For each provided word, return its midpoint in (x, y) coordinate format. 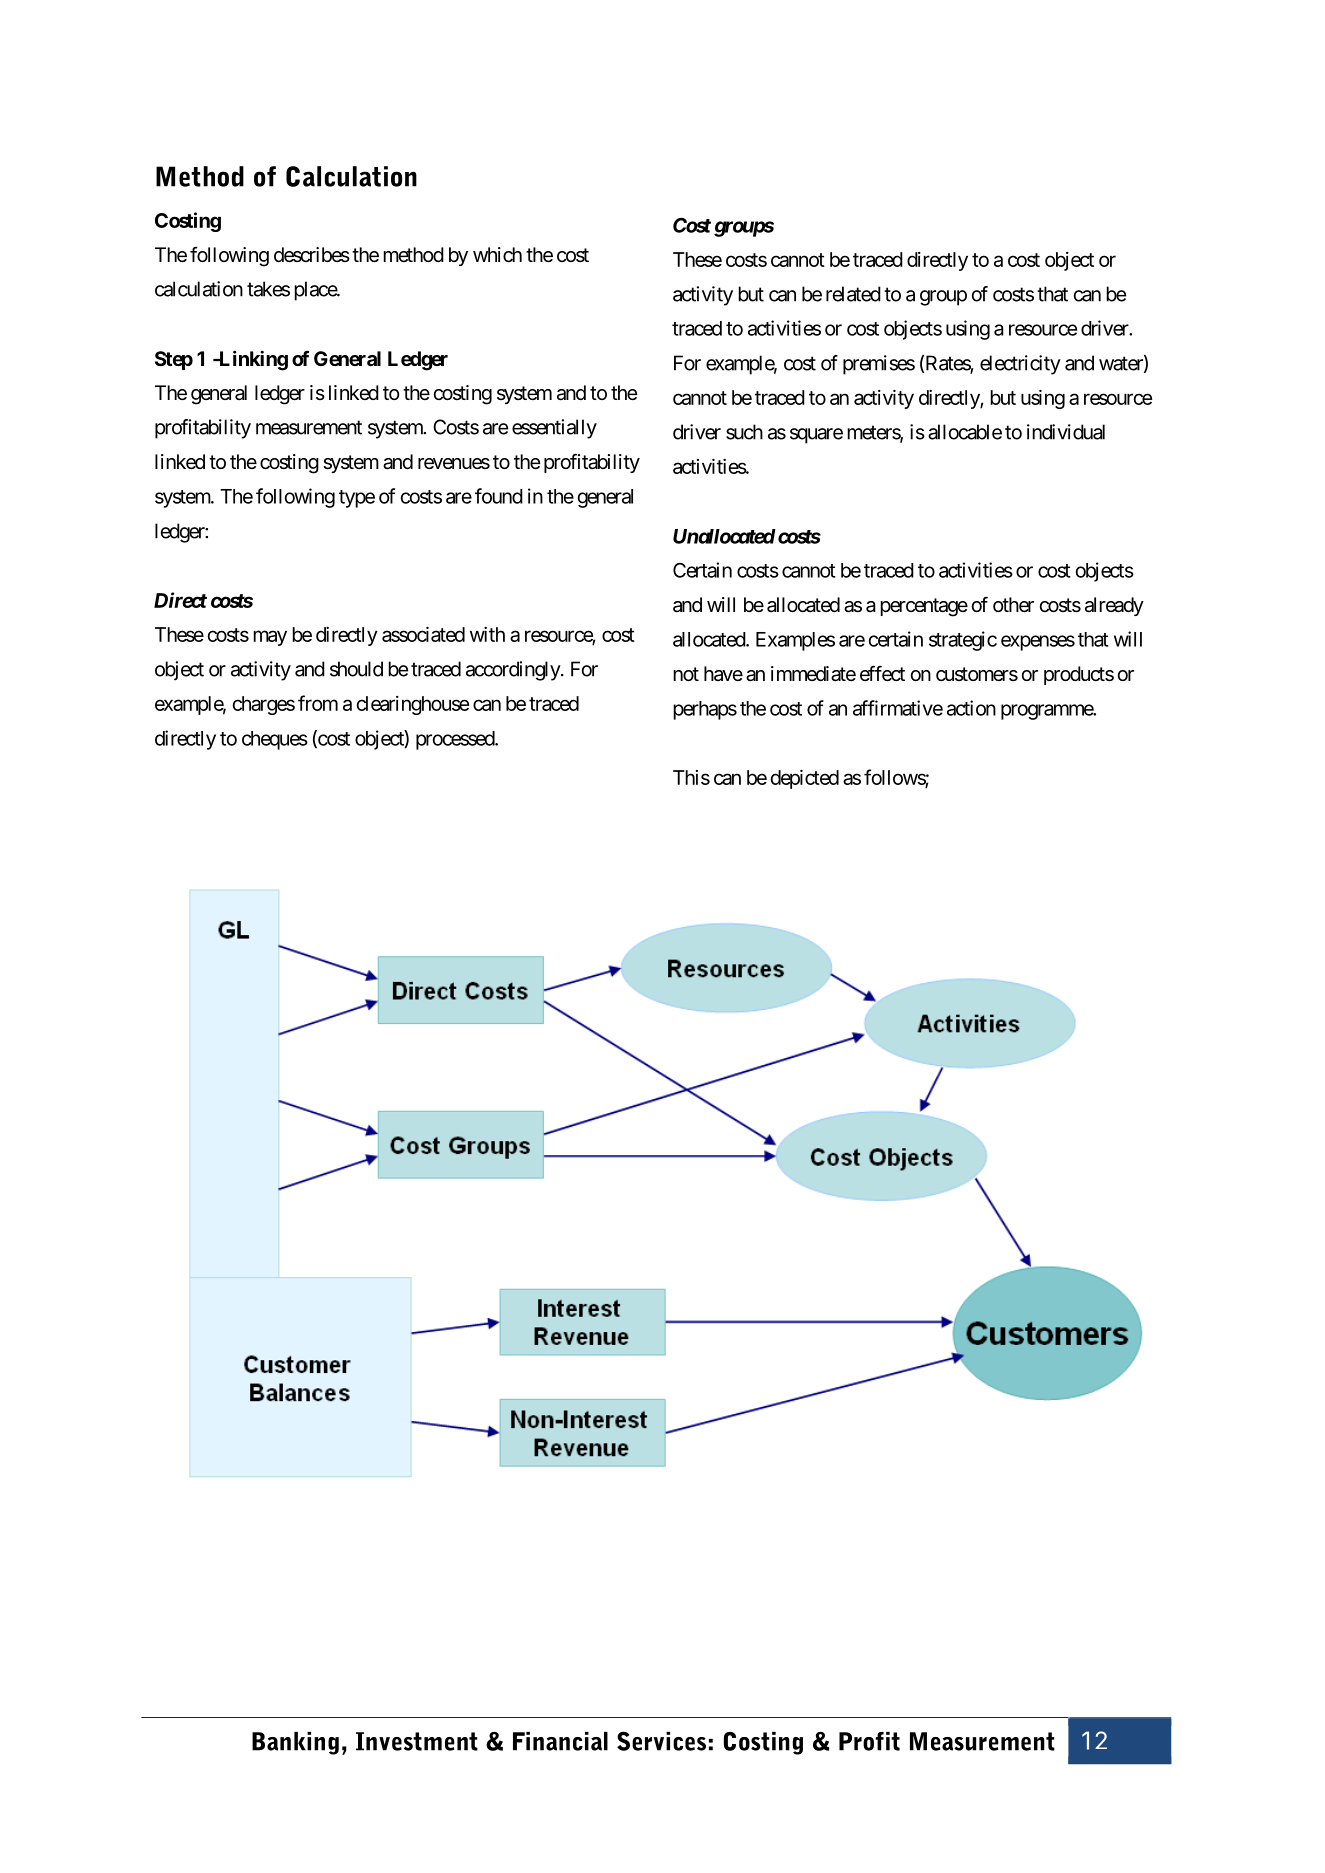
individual (1066, 432)
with (487, 634)
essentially (554, 429)
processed (456, 740)
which (497, 255)
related (853, 294)
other (1013, 605)
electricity (1020, 365)
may (270, 638)
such (744, 432)
